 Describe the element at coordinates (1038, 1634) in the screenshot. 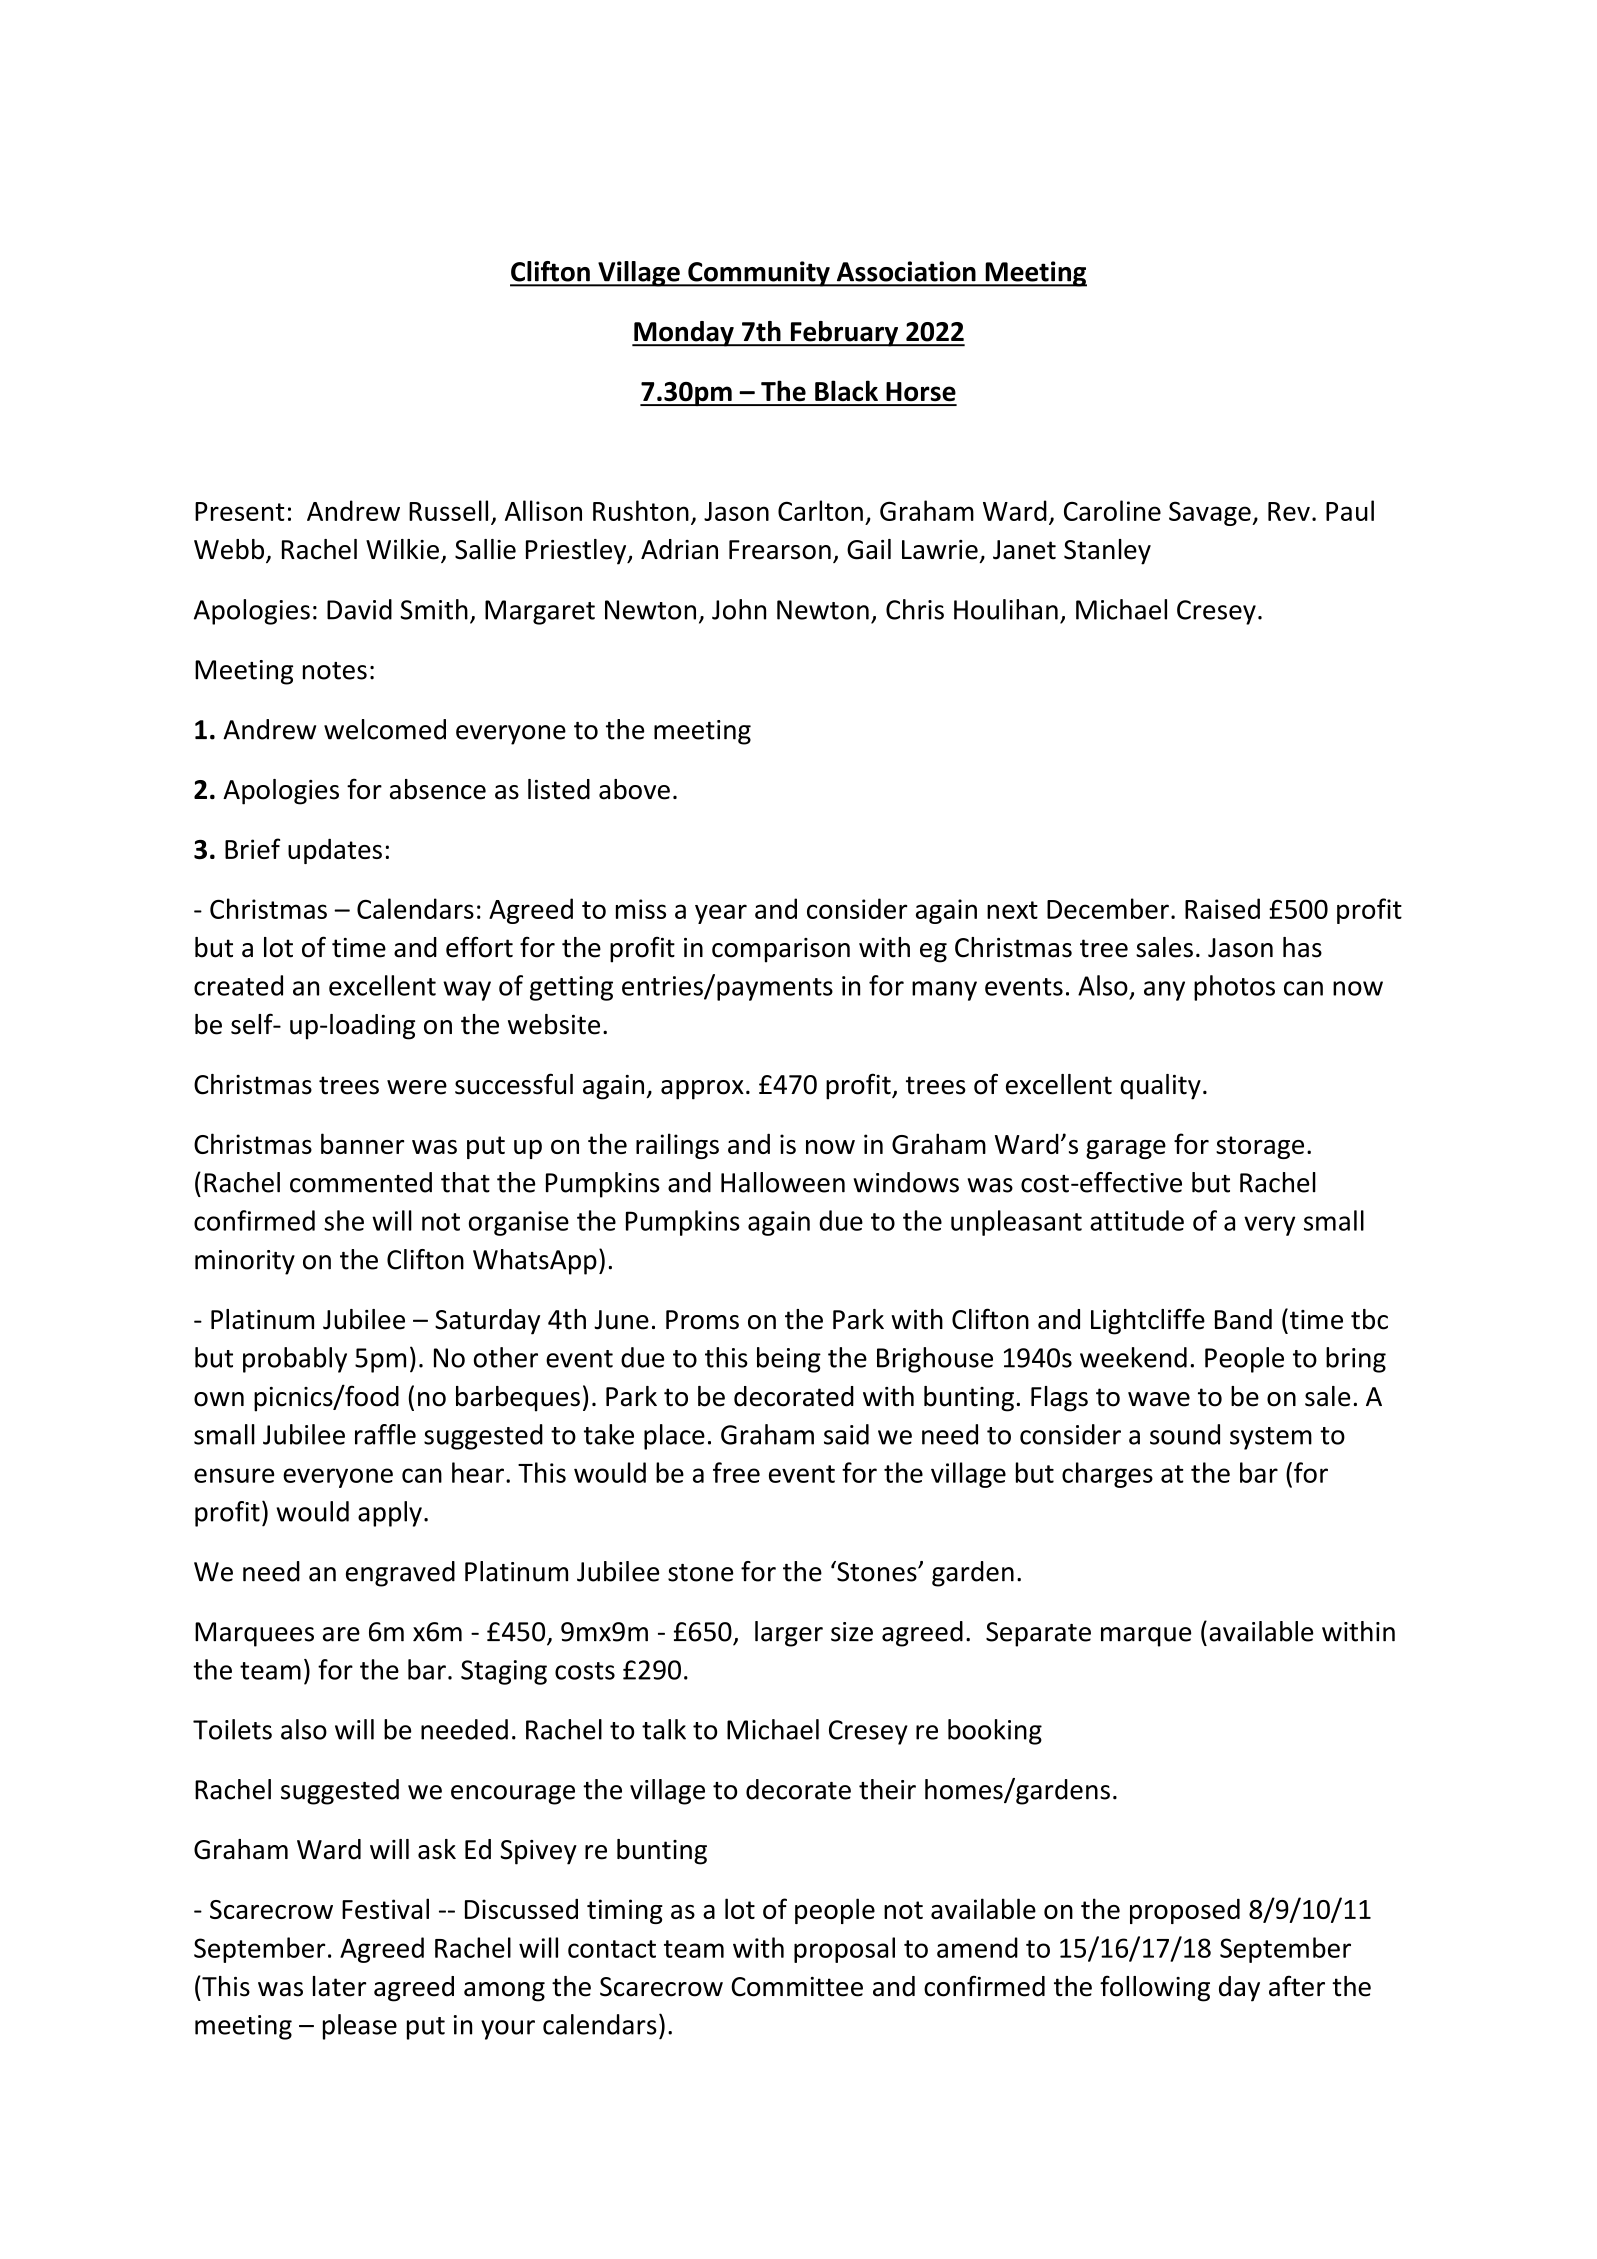

I see `Separate` at that location.
